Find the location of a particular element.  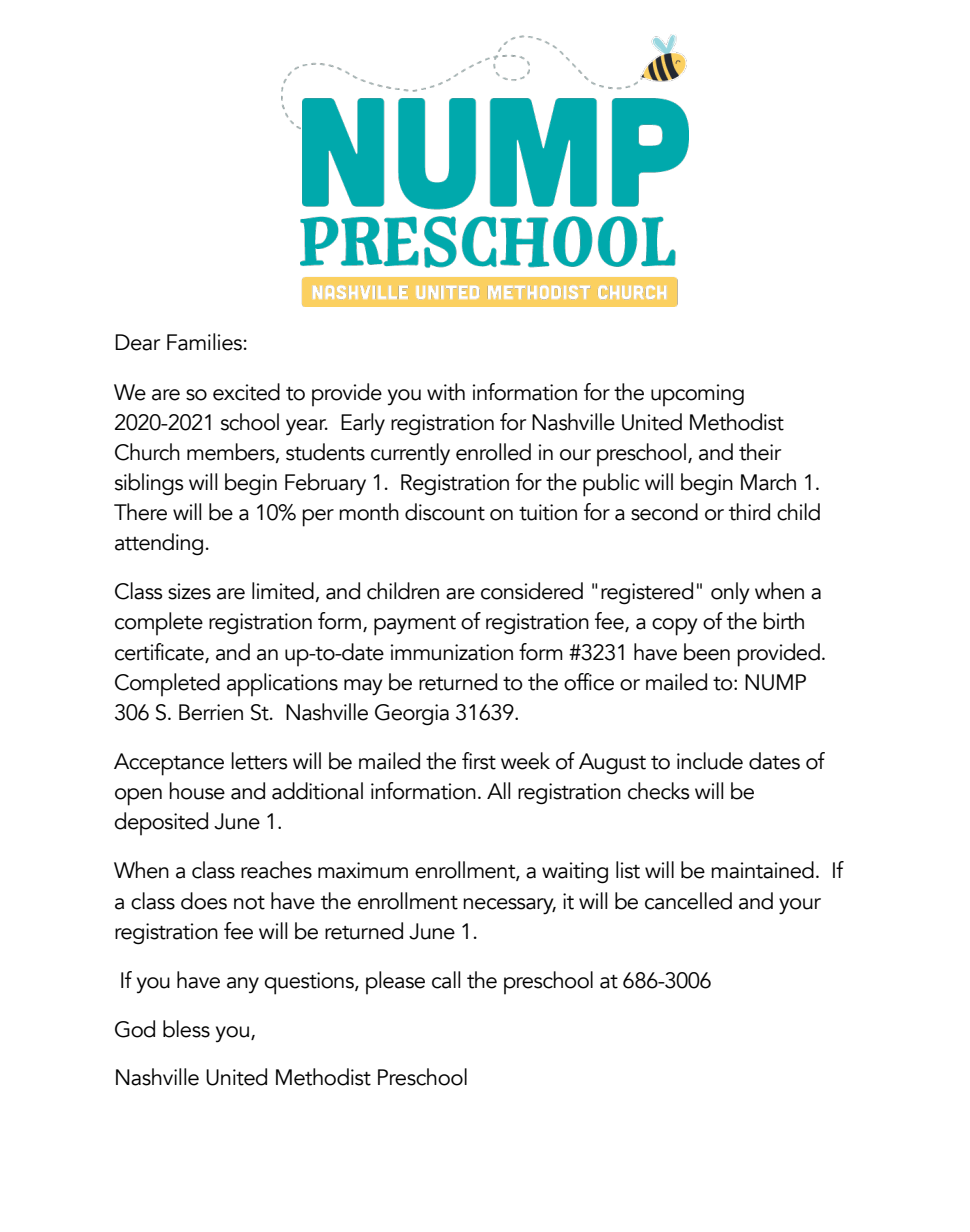

house is located at coordinates (197, 791).
